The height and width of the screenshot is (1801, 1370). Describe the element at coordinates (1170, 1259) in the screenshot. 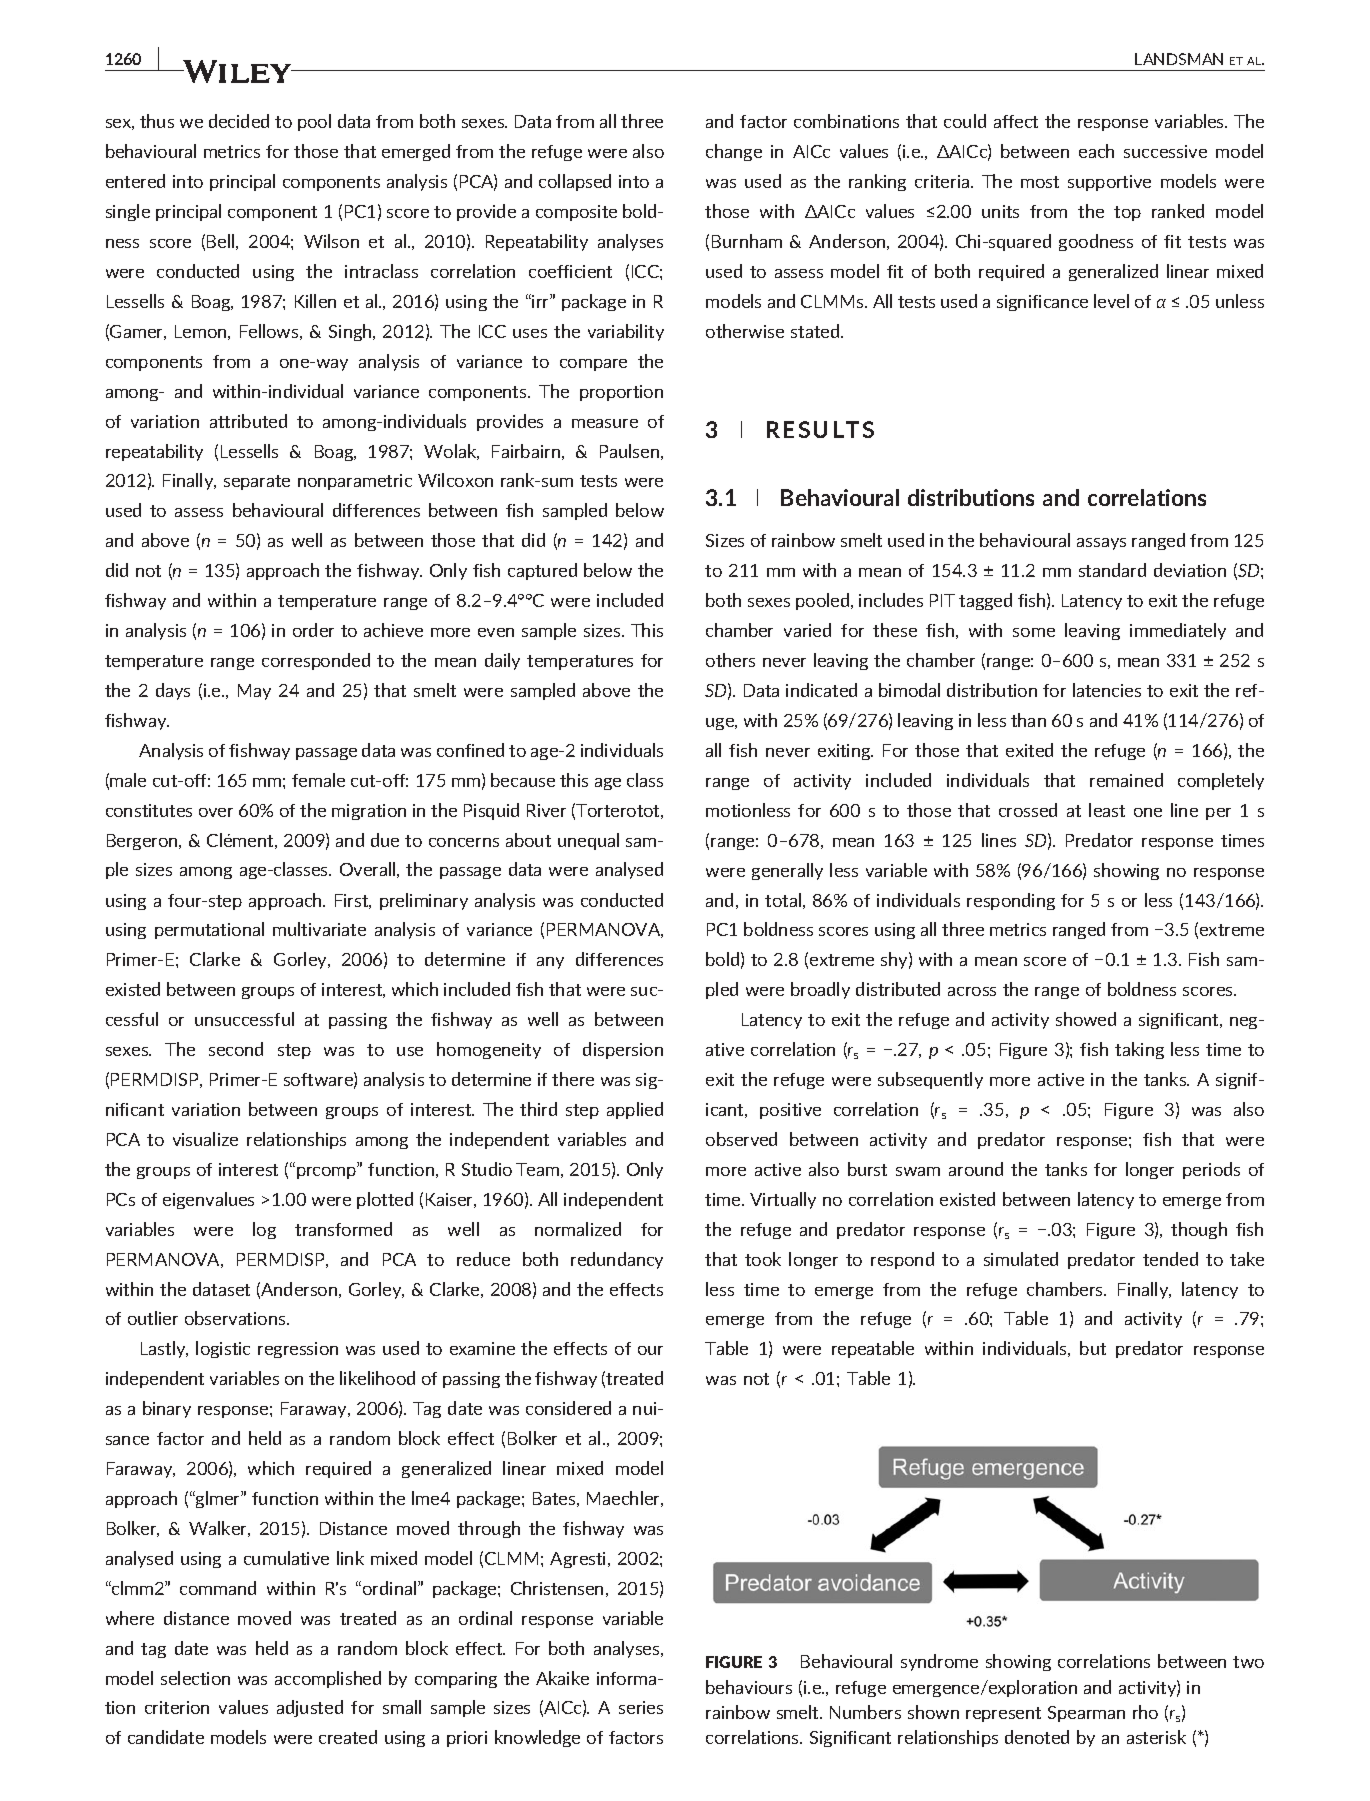

I see `tended` at that location.
